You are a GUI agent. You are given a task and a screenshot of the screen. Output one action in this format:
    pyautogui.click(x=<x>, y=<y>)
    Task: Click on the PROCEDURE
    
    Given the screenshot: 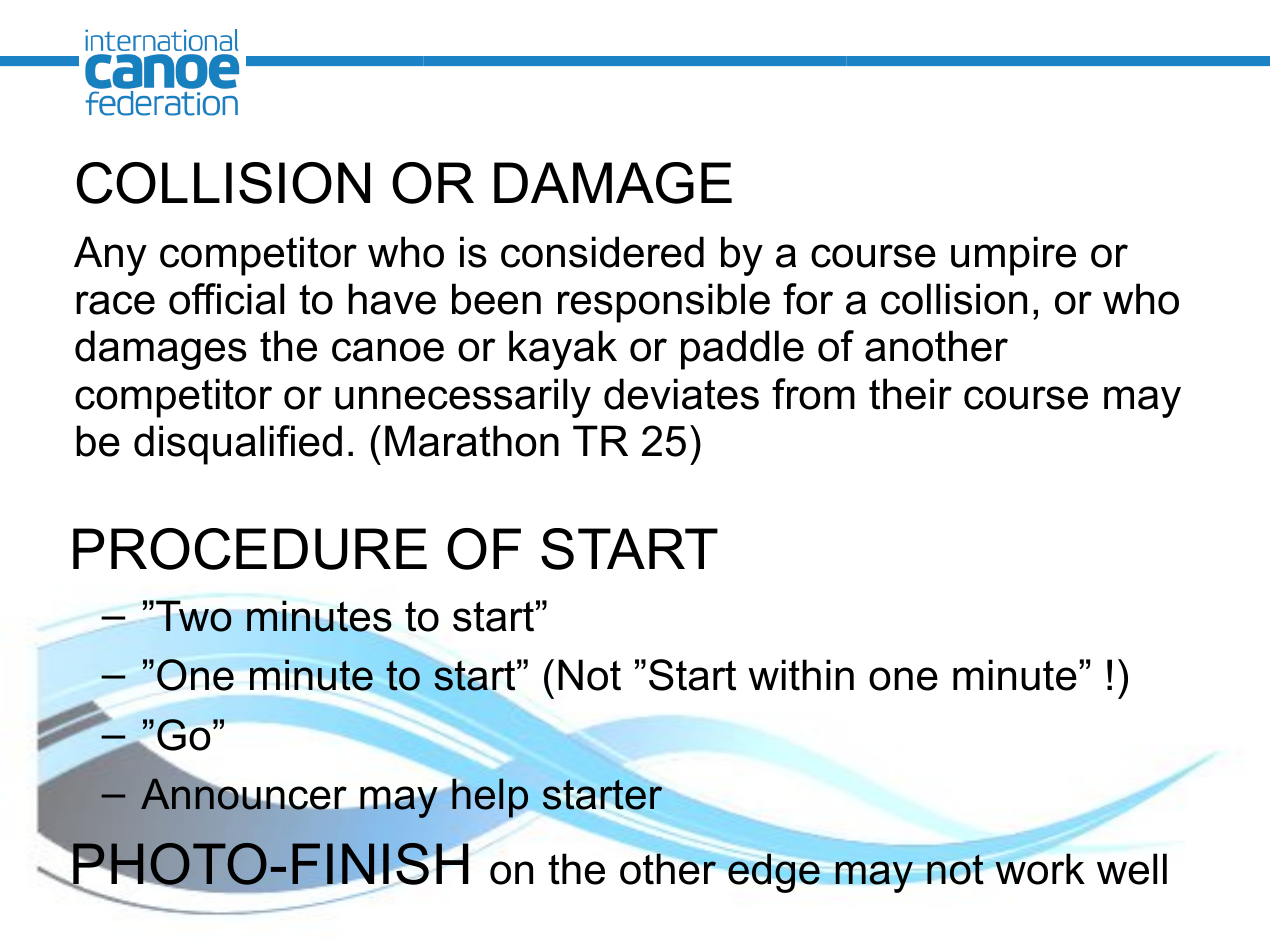 What is the action you would take?
    pyautogui.click(x=250, y=549)
